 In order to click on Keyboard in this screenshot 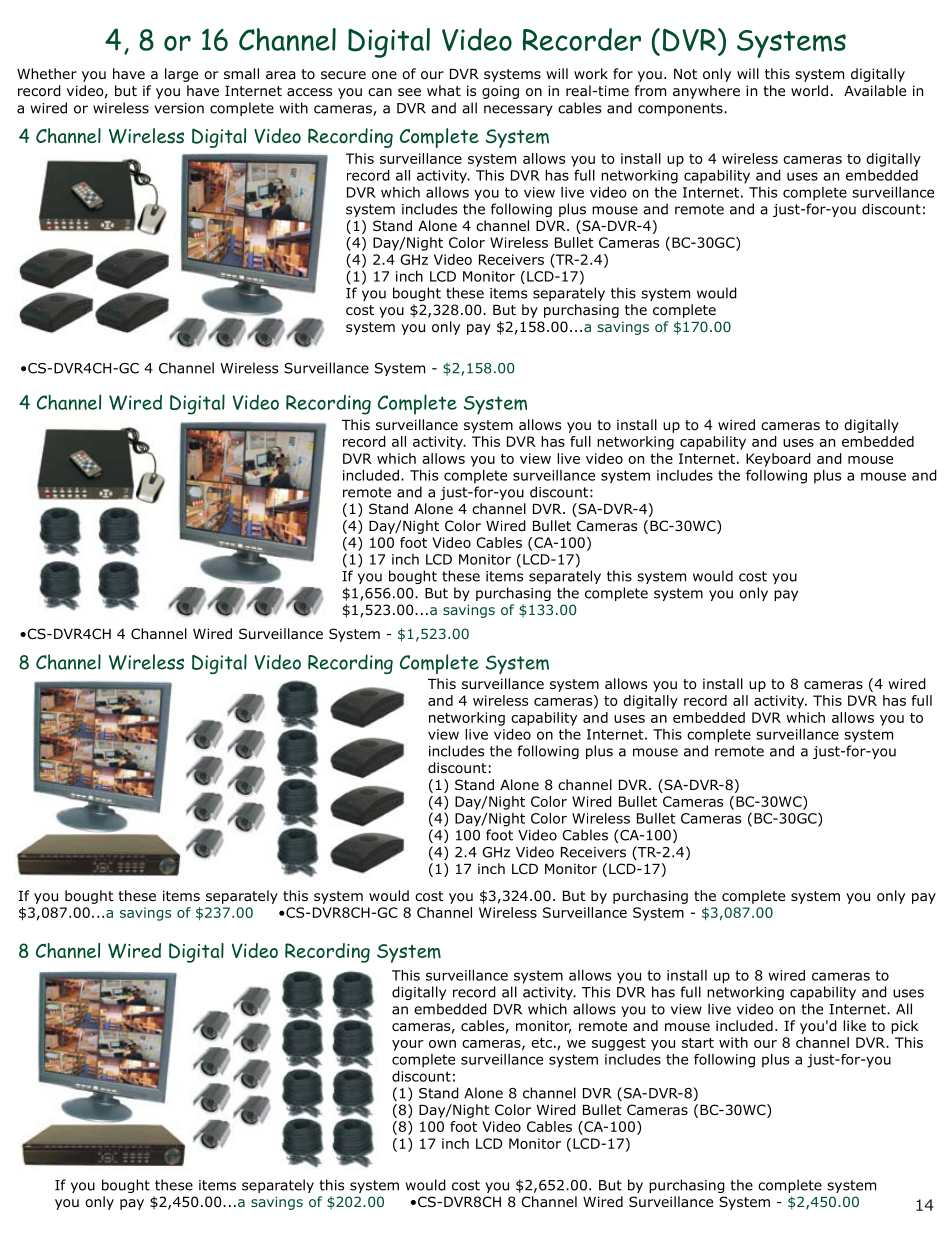, I will do `click(778, 460)`.
